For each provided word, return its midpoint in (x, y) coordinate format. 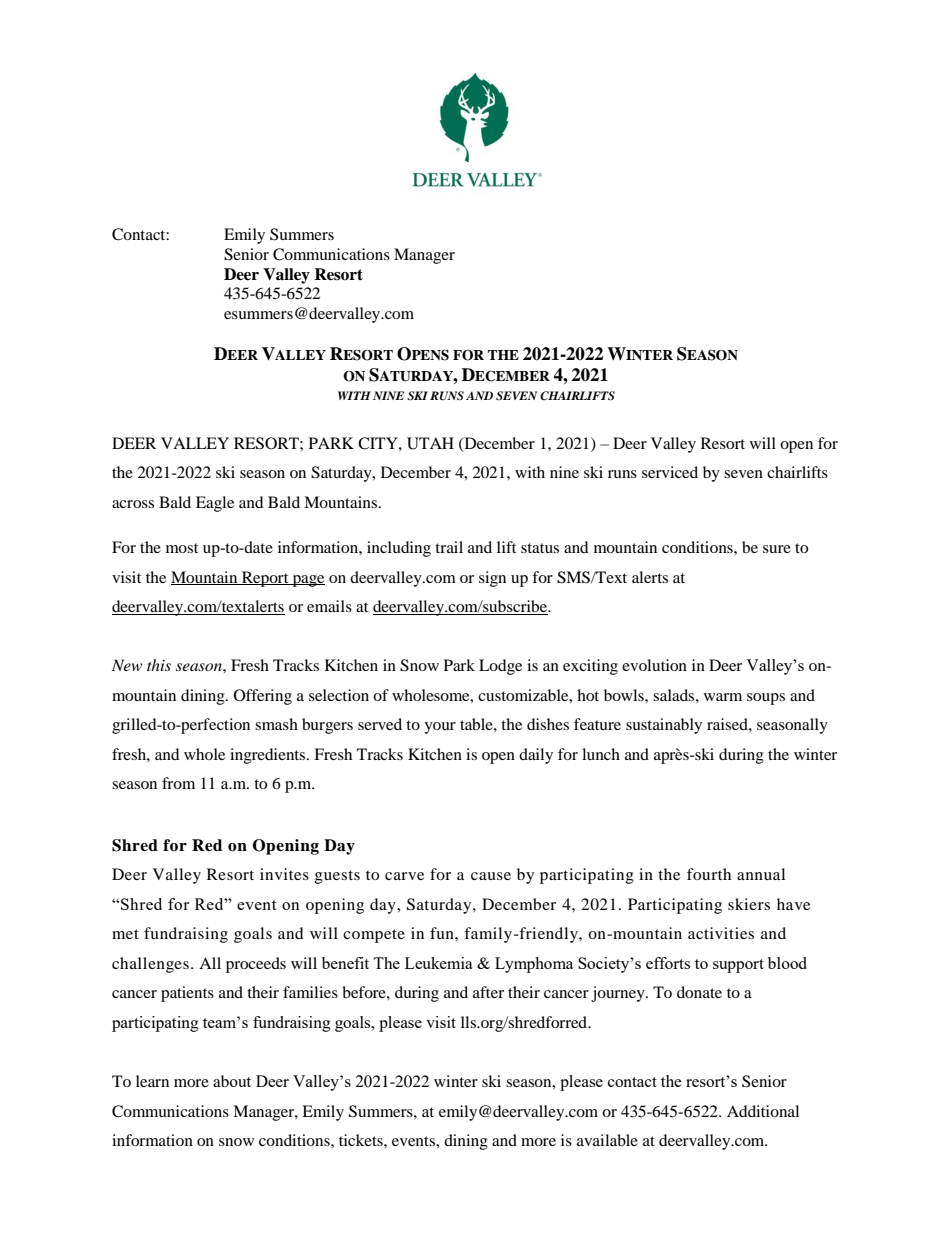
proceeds (256, 965)
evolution (654, 665)
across (133, 504)
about (232, 1081)
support (738, 966)
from (178, 783)
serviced (670, 472)
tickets (362, 1140)
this (159, 665)
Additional (763, 1111)
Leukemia (439, 963)
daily (536, 756)
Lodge (500, 667)
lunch (601, 754)
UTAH (430, 443)
